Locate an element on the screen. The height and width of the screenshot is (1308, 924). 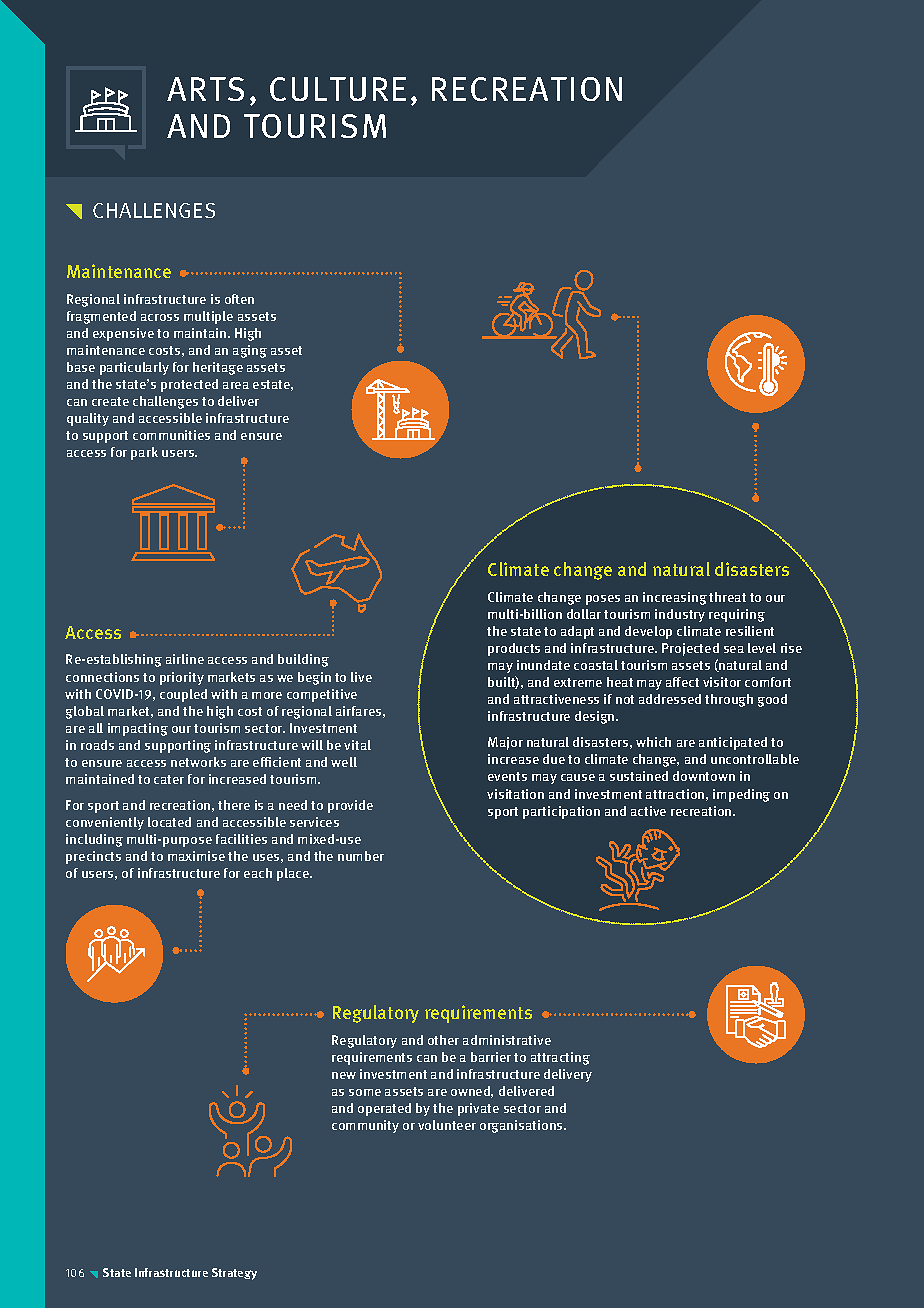
Strategy is located at coordinates (234, 1274).
